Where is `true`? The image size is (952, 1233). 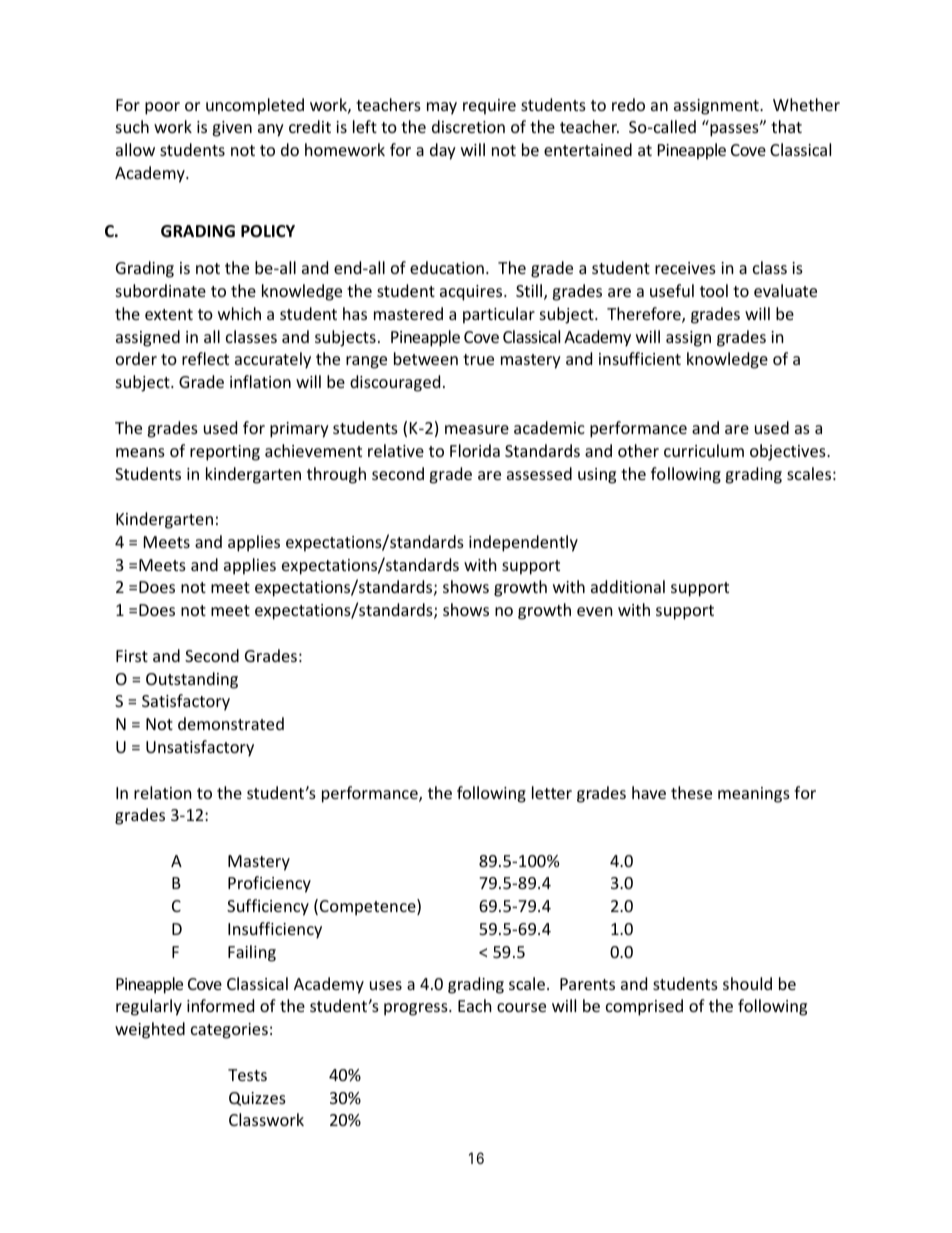 true is located at coordinates (478, 359).
